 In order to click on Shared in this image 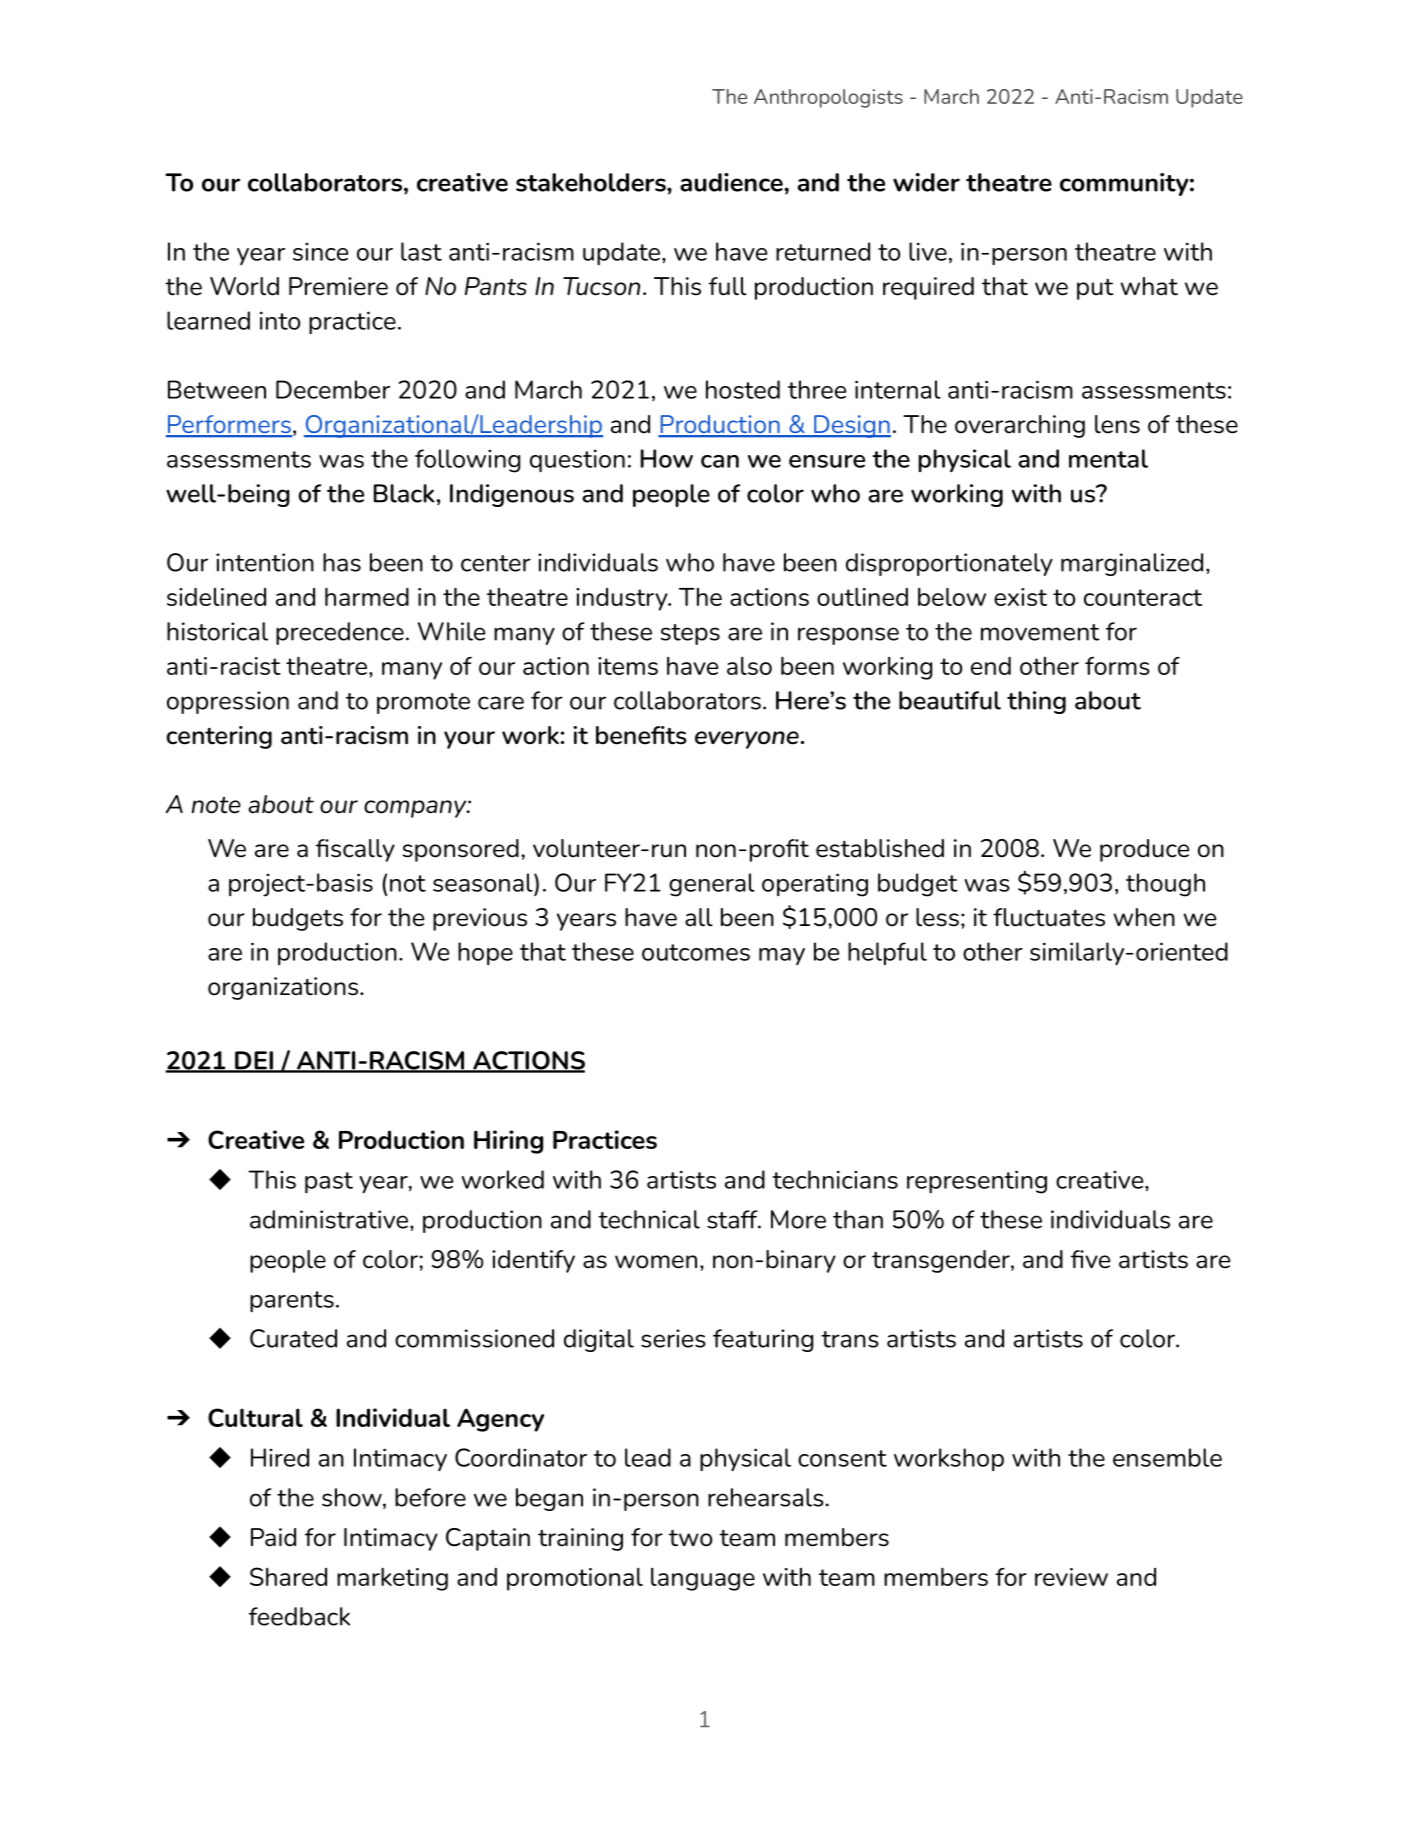, I will do `click(288, 1576)`.
